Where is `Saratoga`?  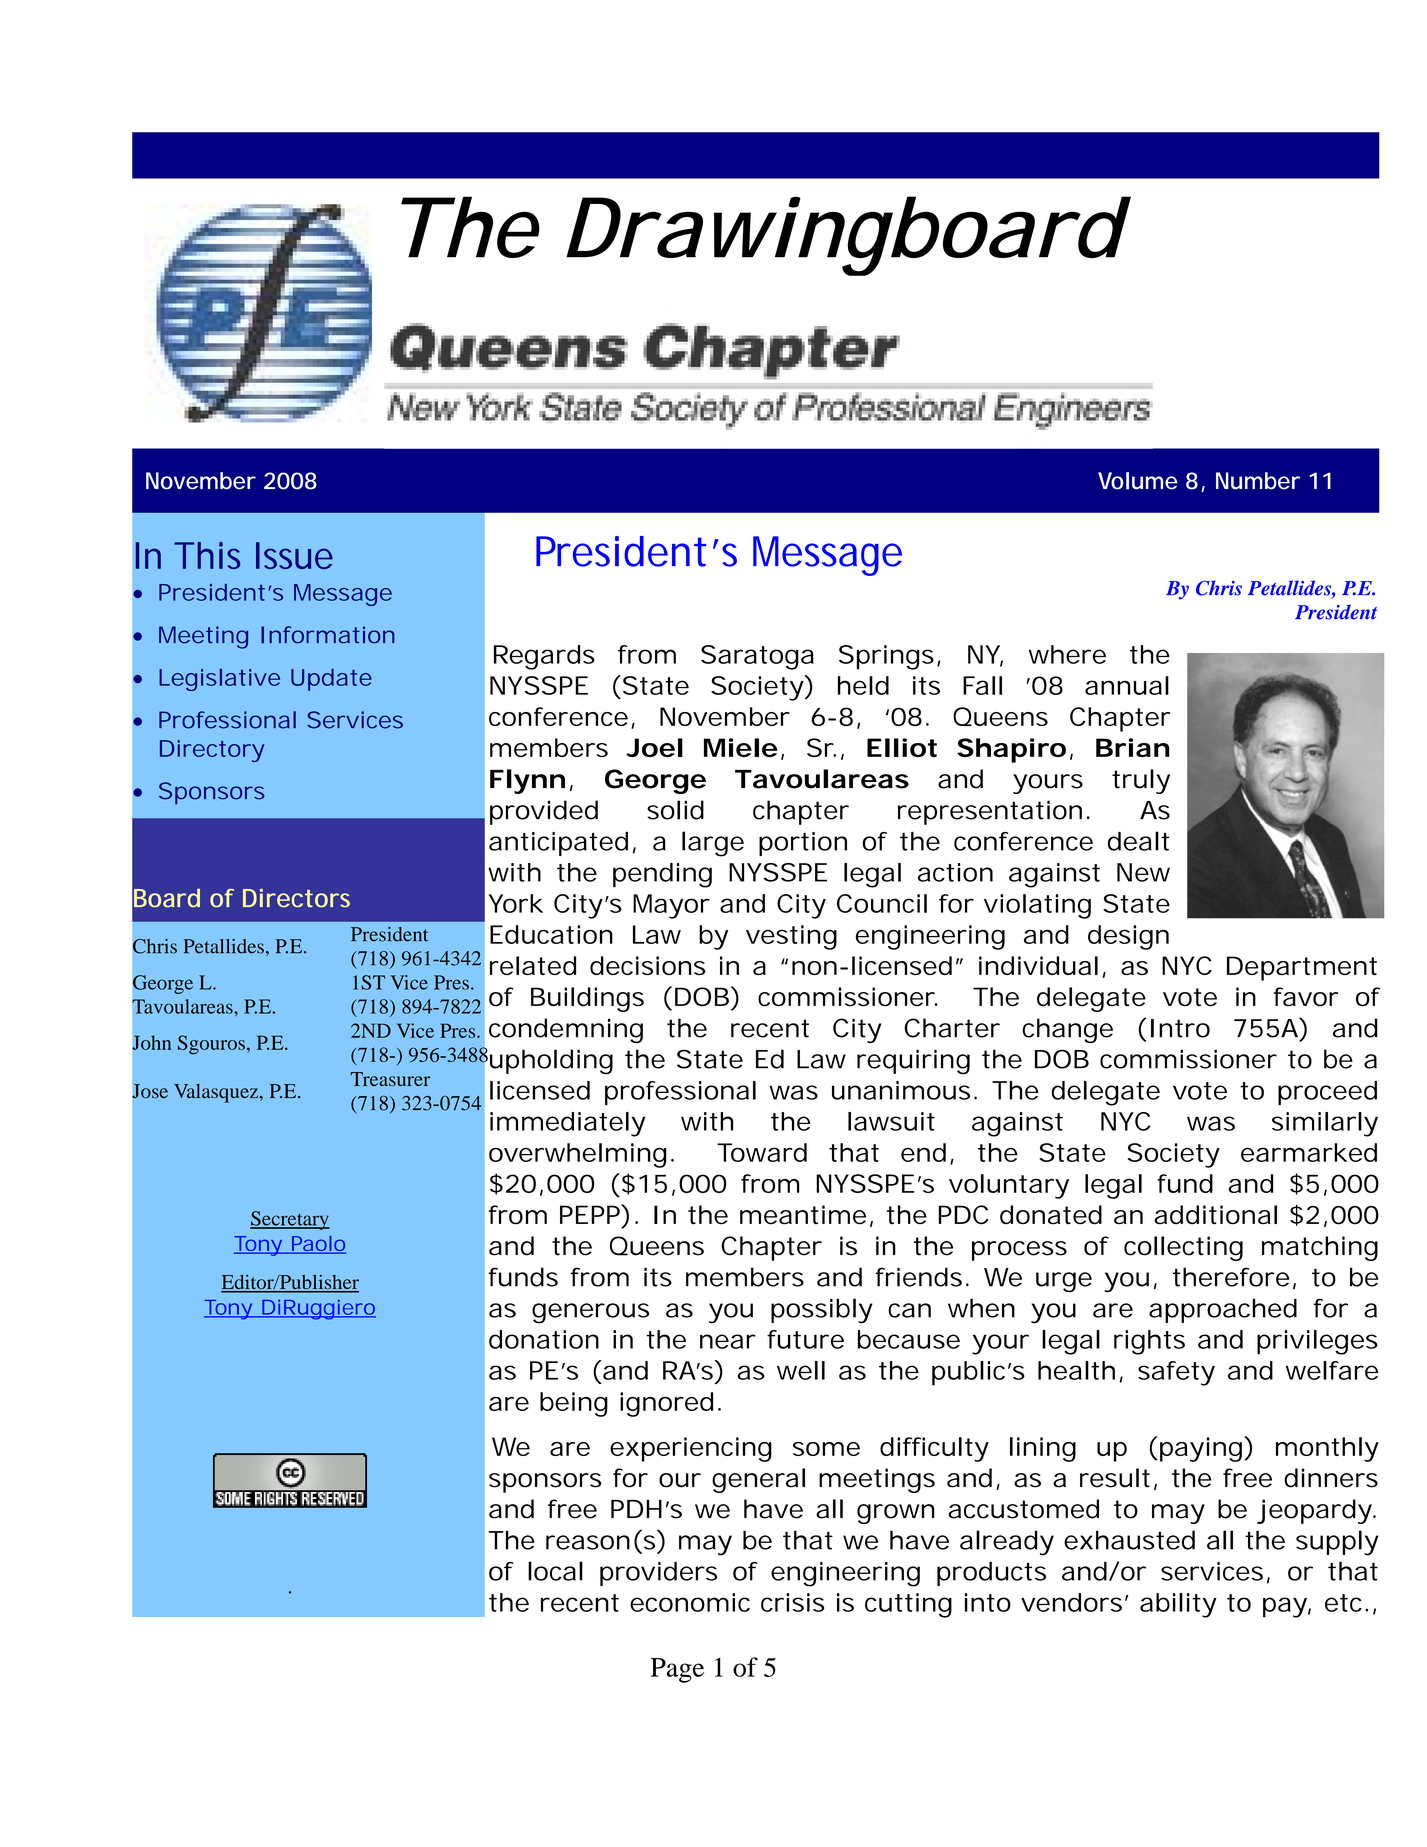
Saratoga is located at coordinates (757, 657).
